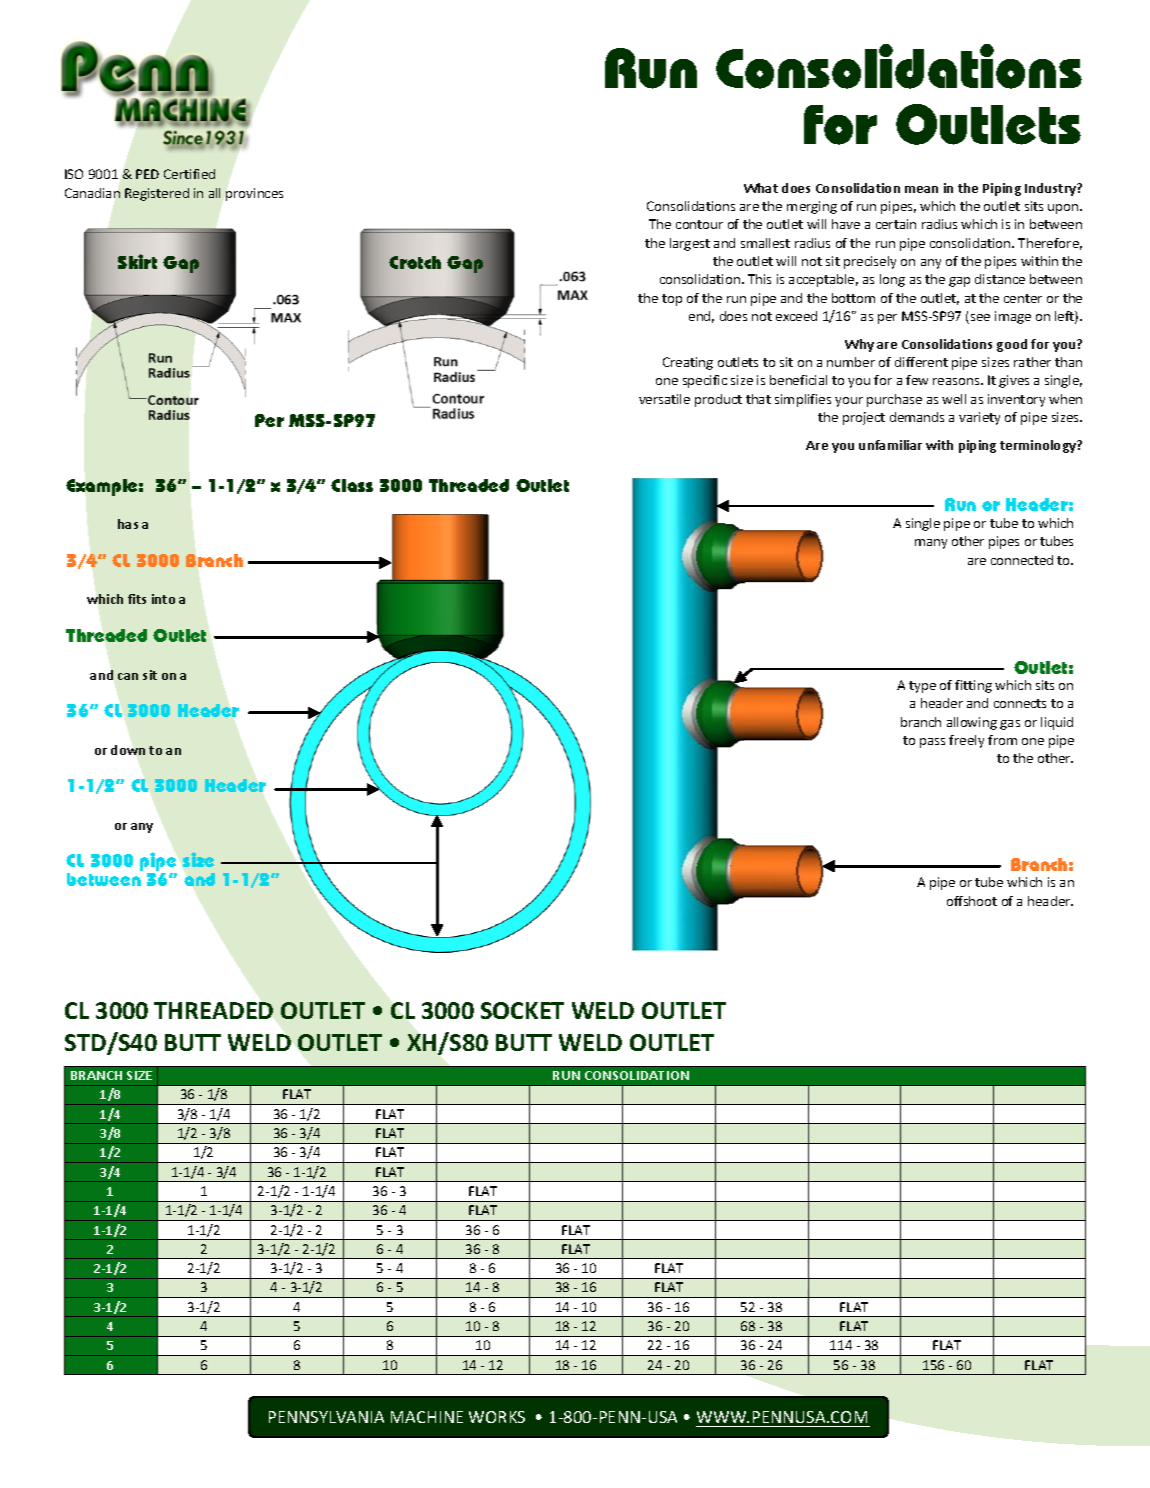 Image resolution: width=1150 pixels, height=1488 pixels. I want to click on mean, so click(921, 189).
